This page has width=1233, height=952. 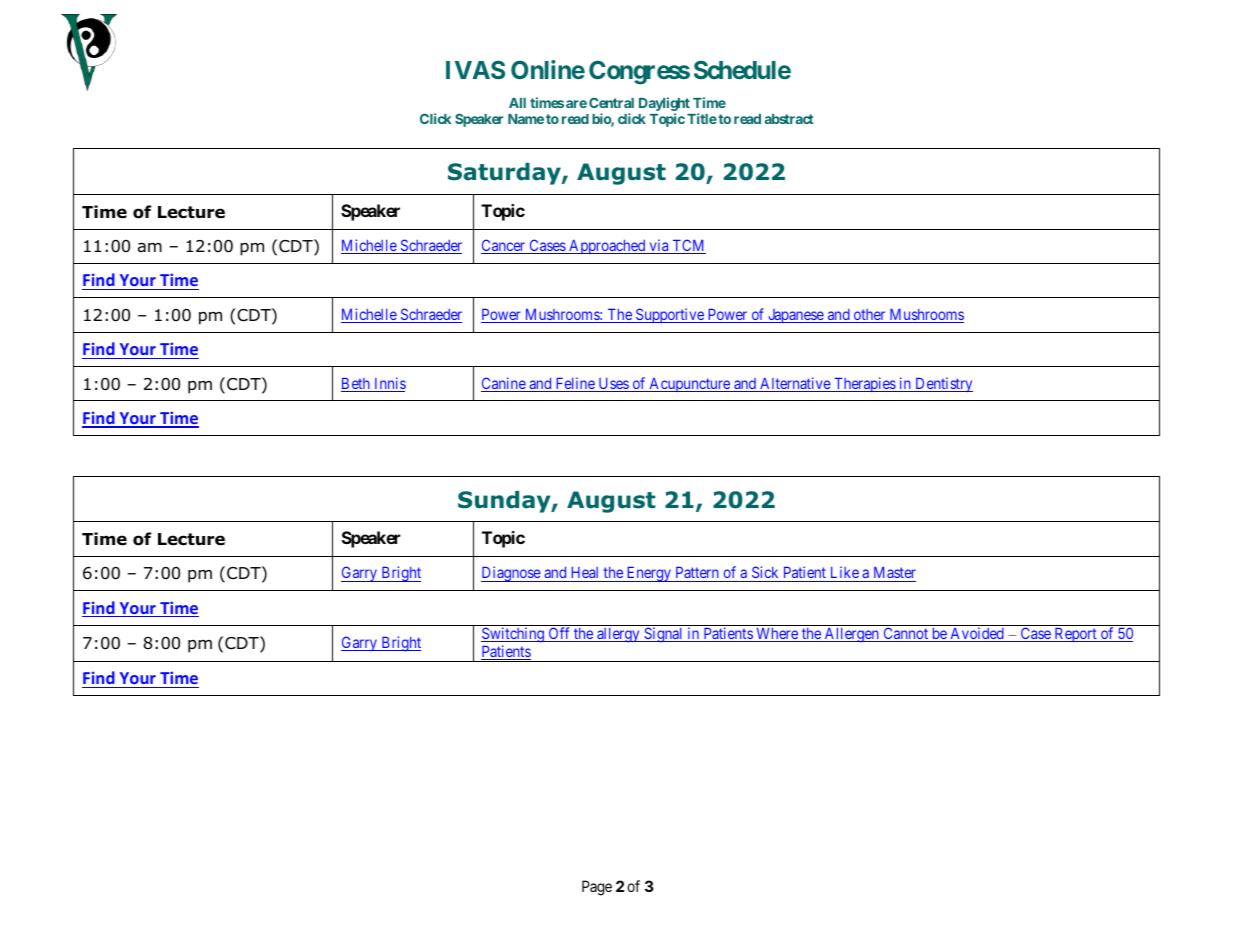 I want to click on Dentistry, so click(x=943, y=384).
